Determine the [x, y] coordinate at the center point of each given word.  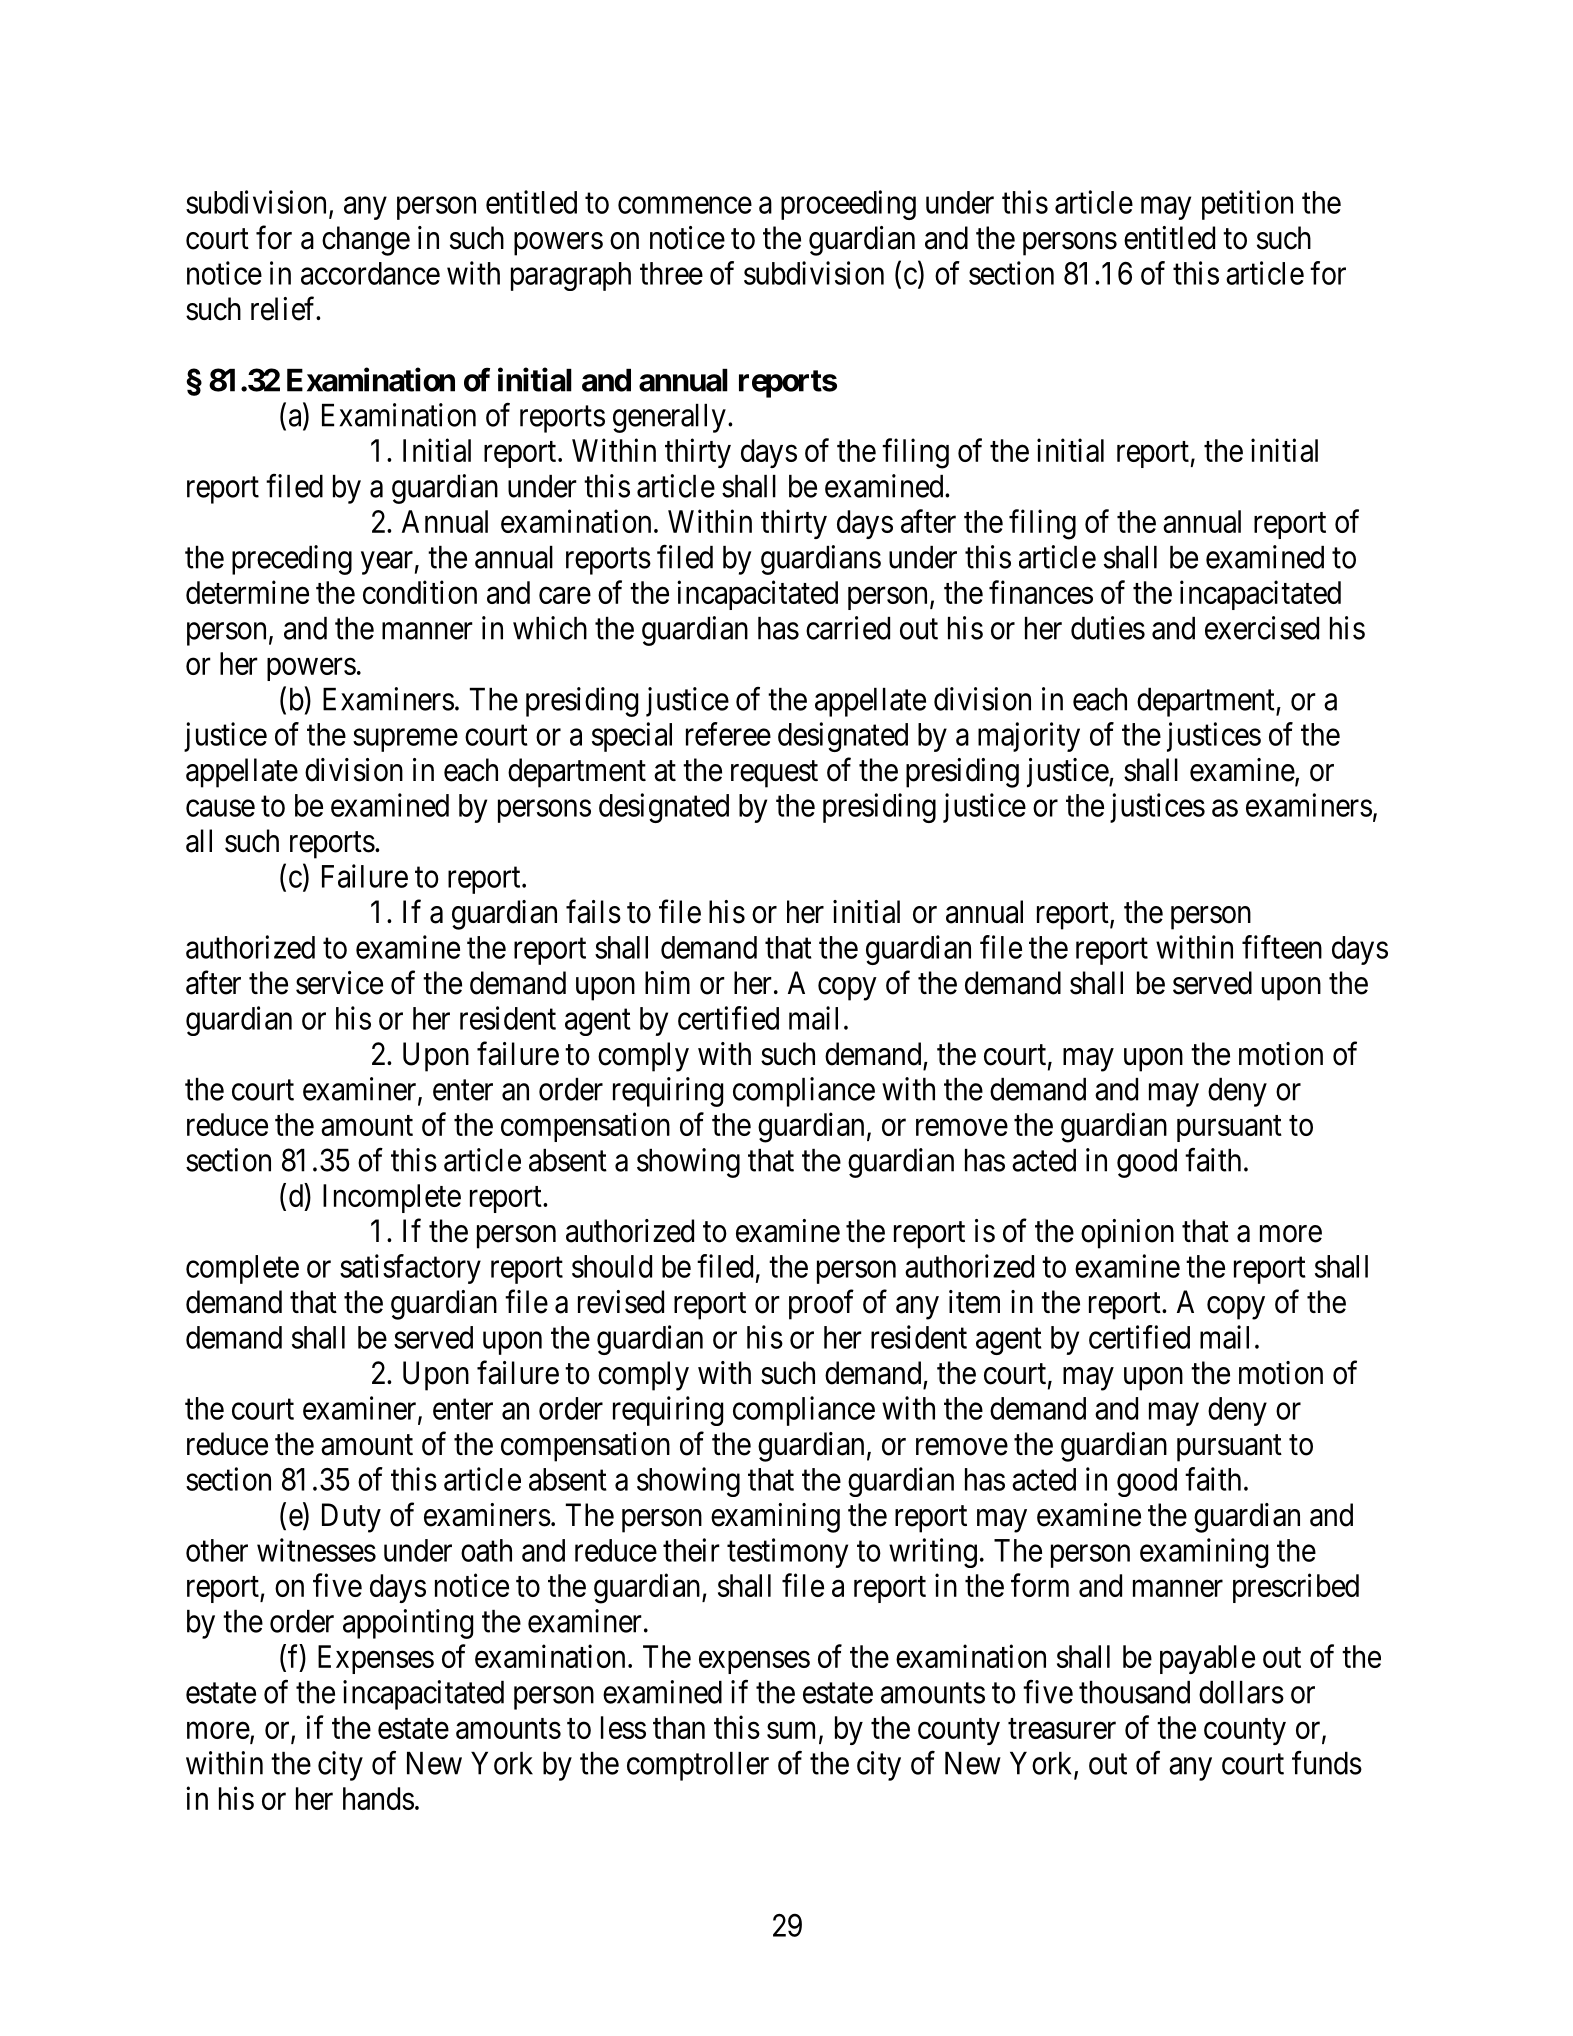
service [339, 983]
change [366, 241]
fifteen [1282, 947]
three [671, 273]
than [679, 1727]
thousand [1134, 1692]
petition [1247, 205]
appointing [408, 1624]
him [667, 982]
